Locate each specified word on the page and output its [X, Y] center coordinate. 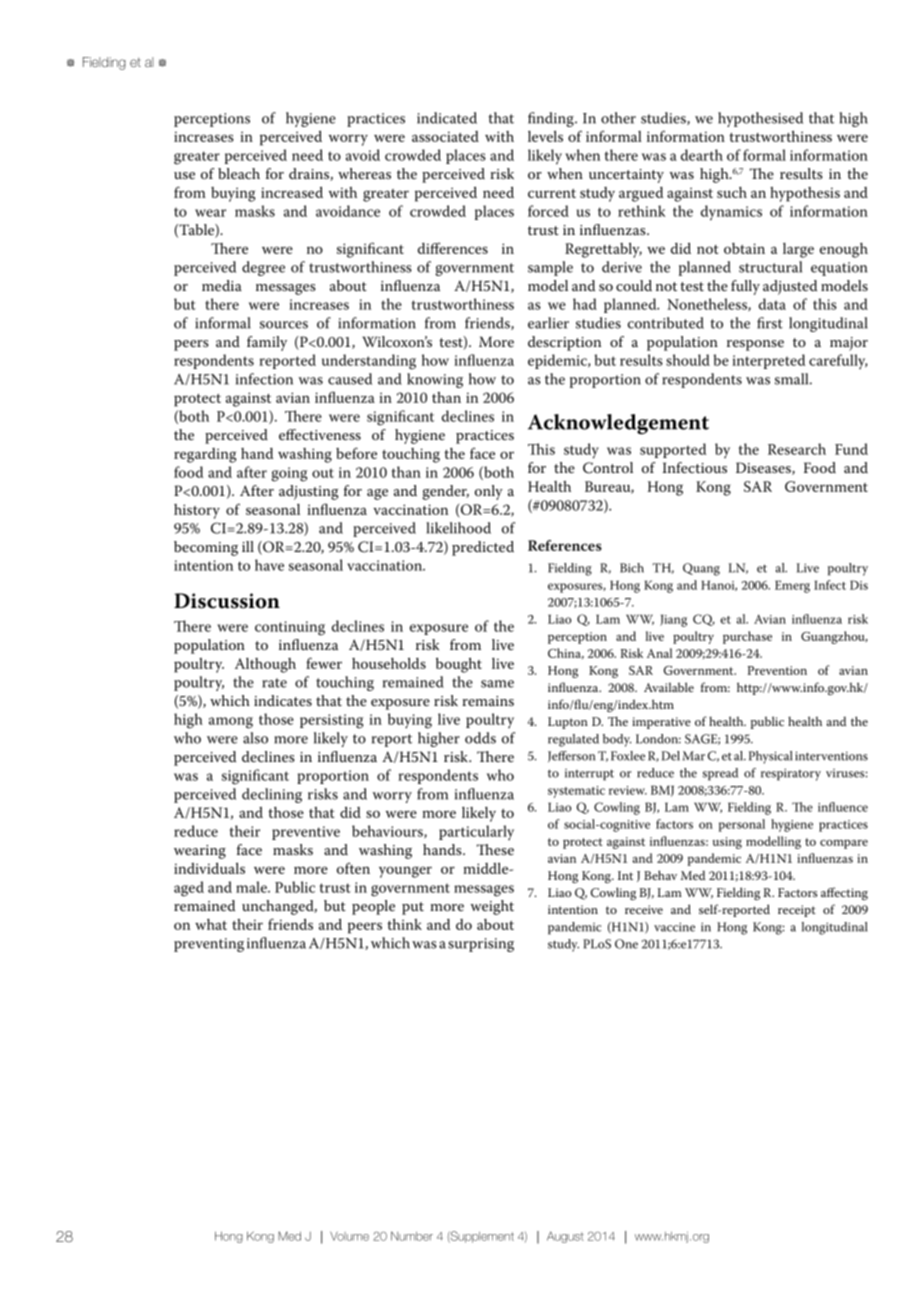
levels [545, 136]
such [732, 192]
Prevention [777, 670]
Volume [349, 1236]
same [497, 684]
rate [274, 683]
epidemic [558, 361]
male [252, 887]
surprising [481, 945]
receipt [797, 911]
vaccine [674, 927]
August [565, 1237]
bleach [239, 173]
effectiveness [320, 434]
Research [797, 449]
